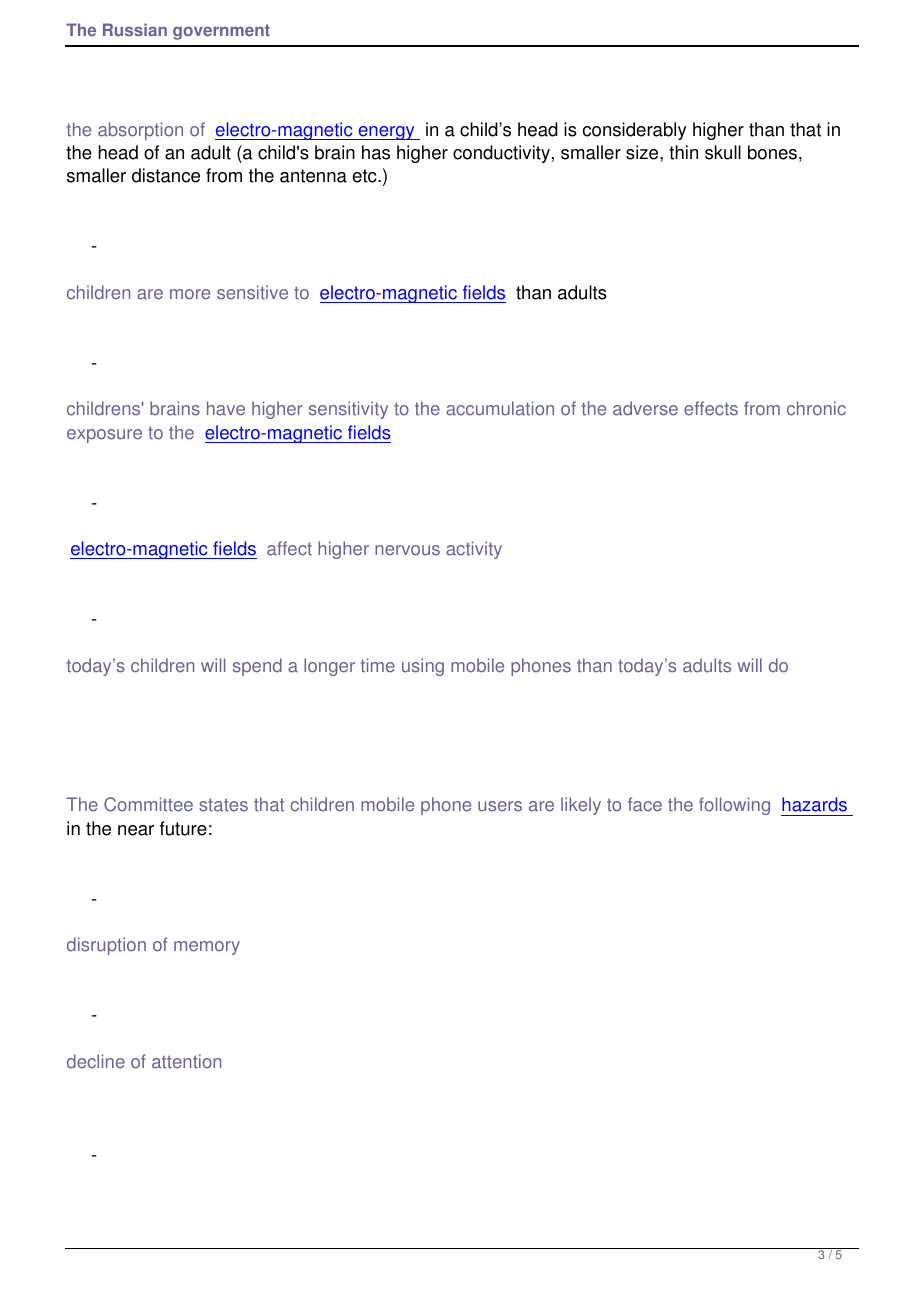 The image size is (924, 1308). What do you see at coordinates (190, 294) in the image?
I see `more` at bounding box center [190, 294].
